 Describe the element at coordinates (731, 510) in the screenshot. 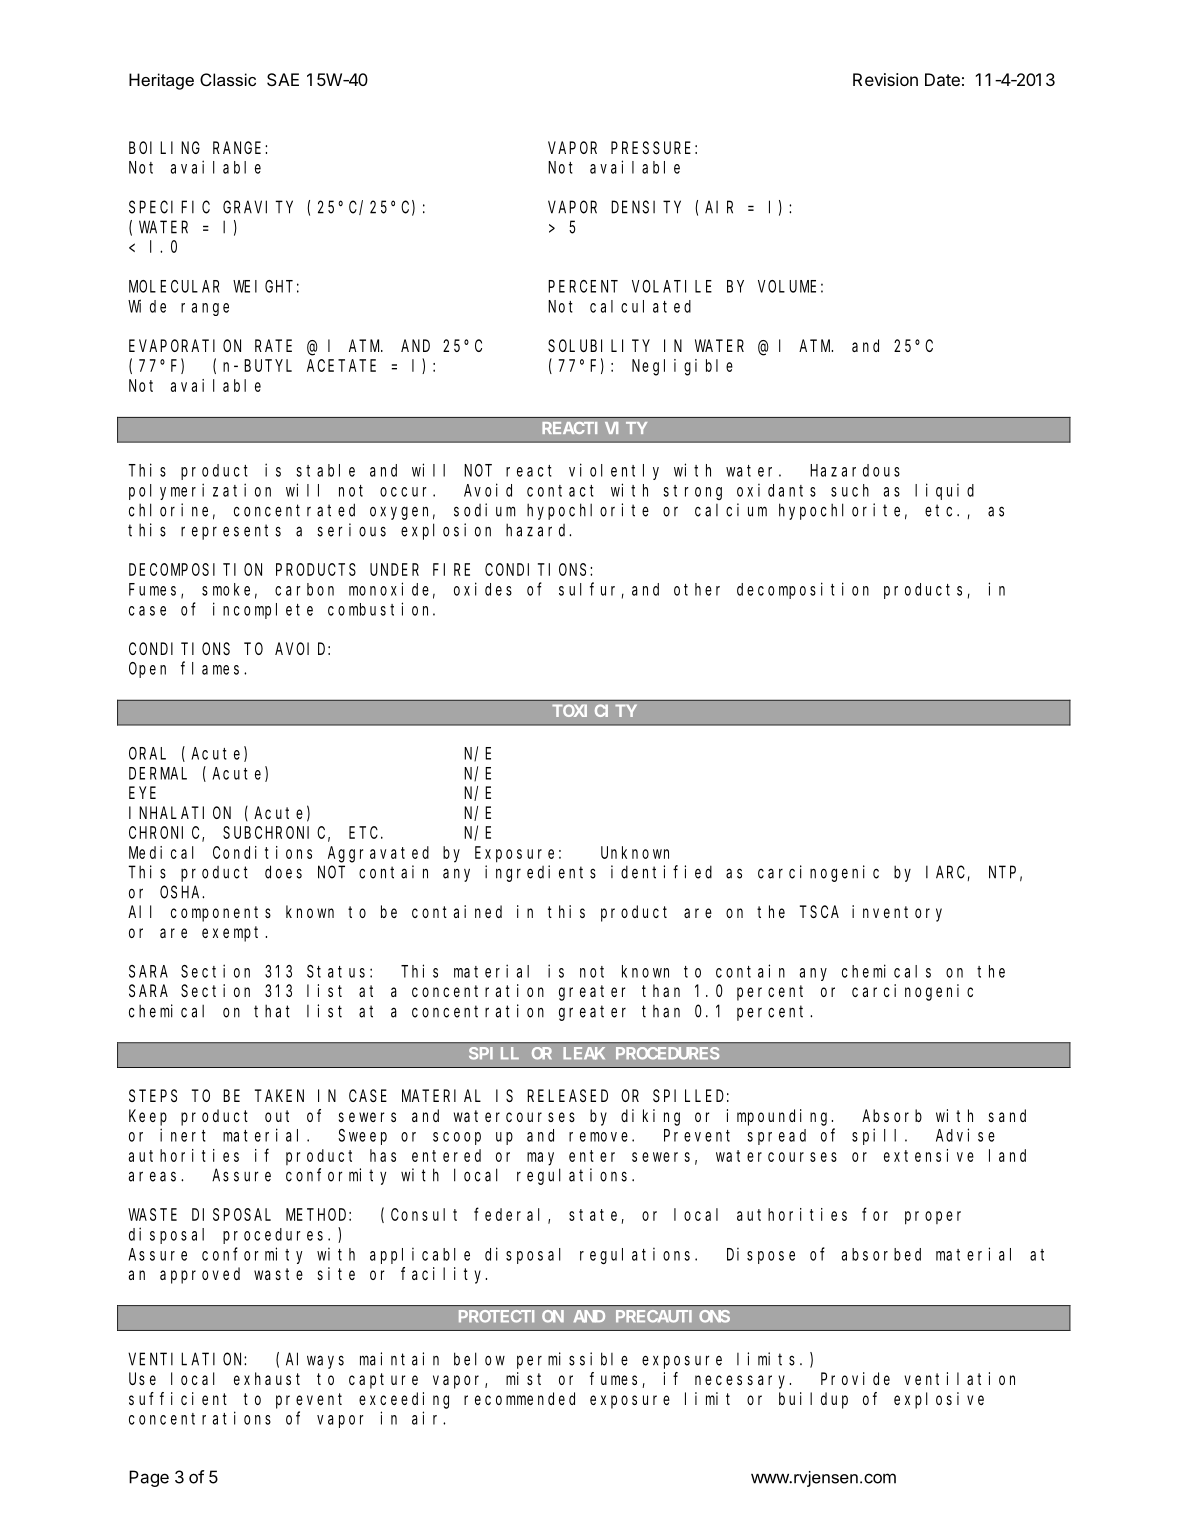

I see `calcium` at that location.
